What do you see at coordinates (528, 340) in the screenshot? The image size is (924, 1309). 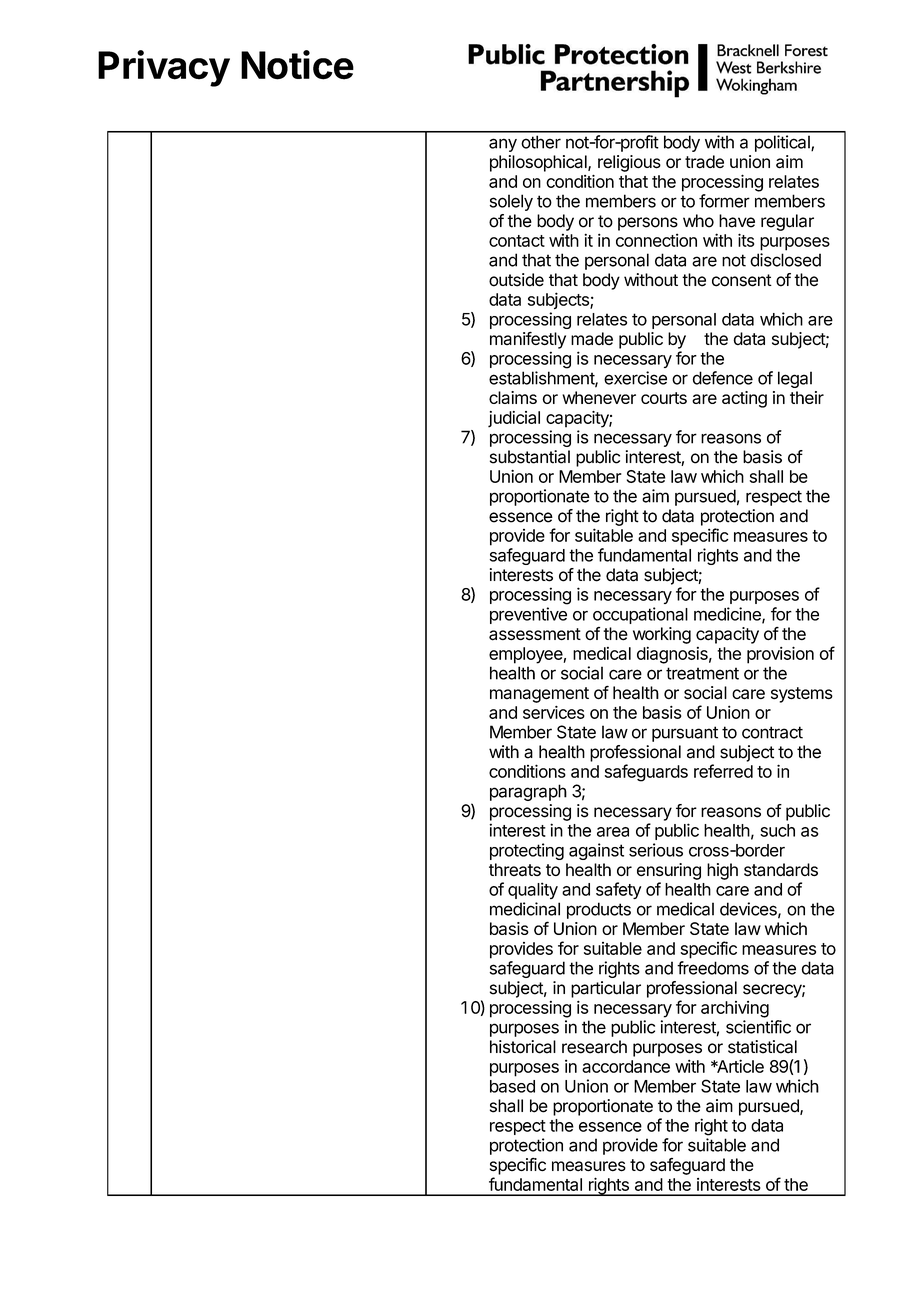 I see `manifestly` at bounding box center [528, 340].
